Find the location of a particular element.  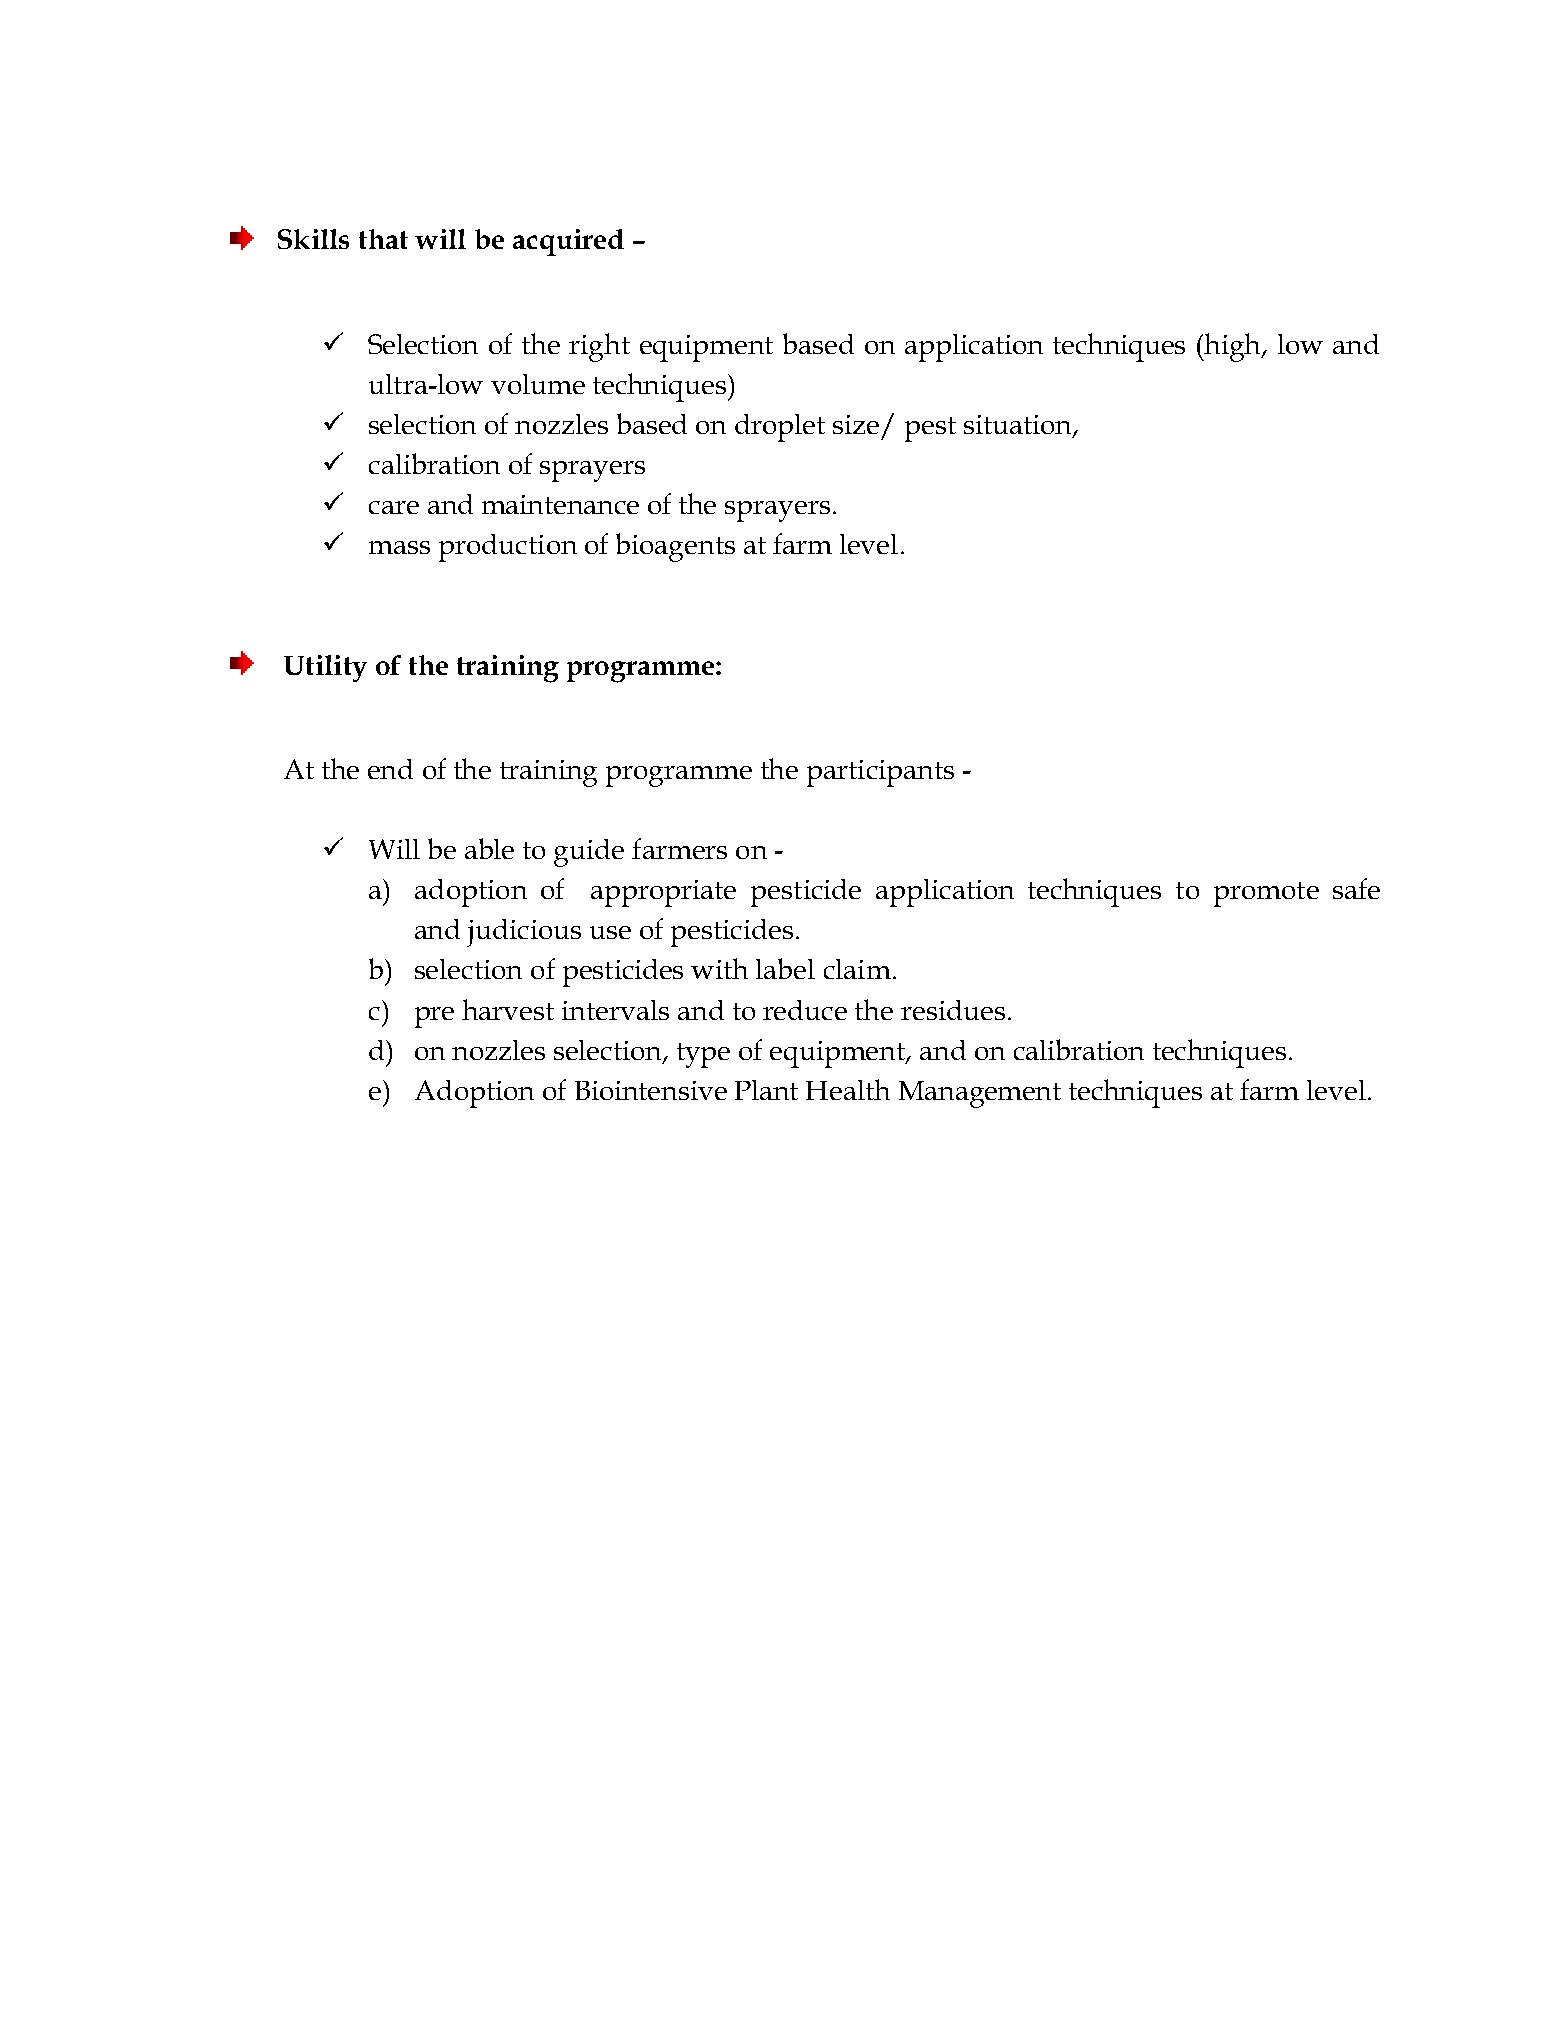

high is located at coordinates (1233, 347).
